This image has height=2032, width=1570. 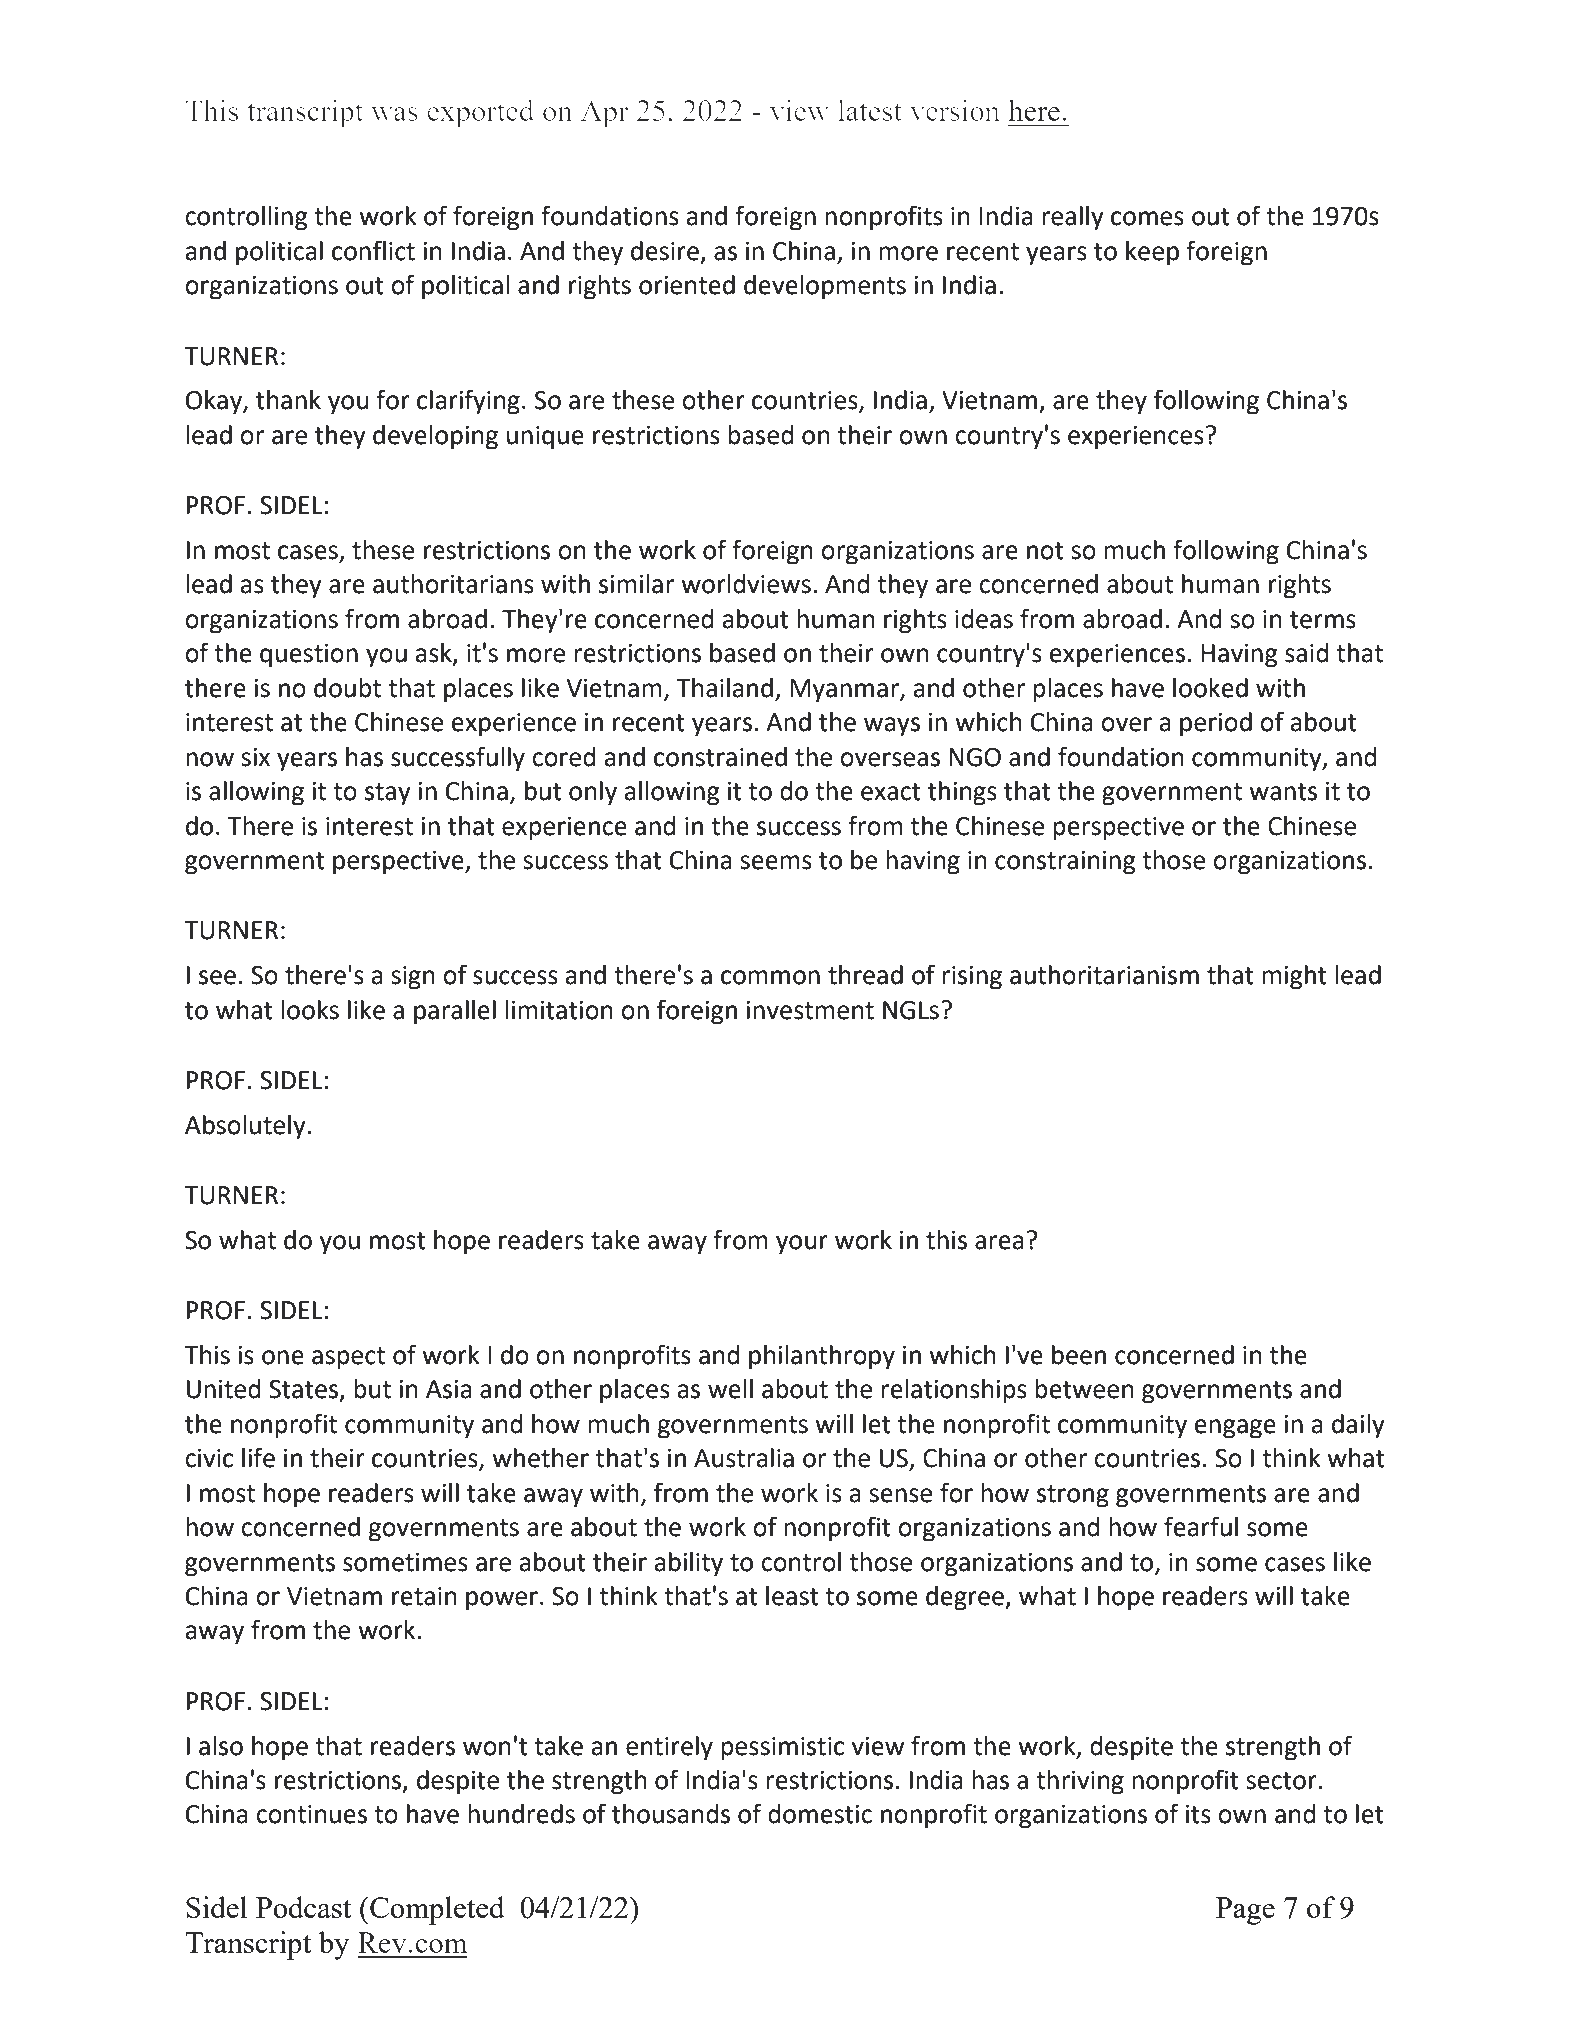 I want to click on continues, so click(x=311, y=1814).
